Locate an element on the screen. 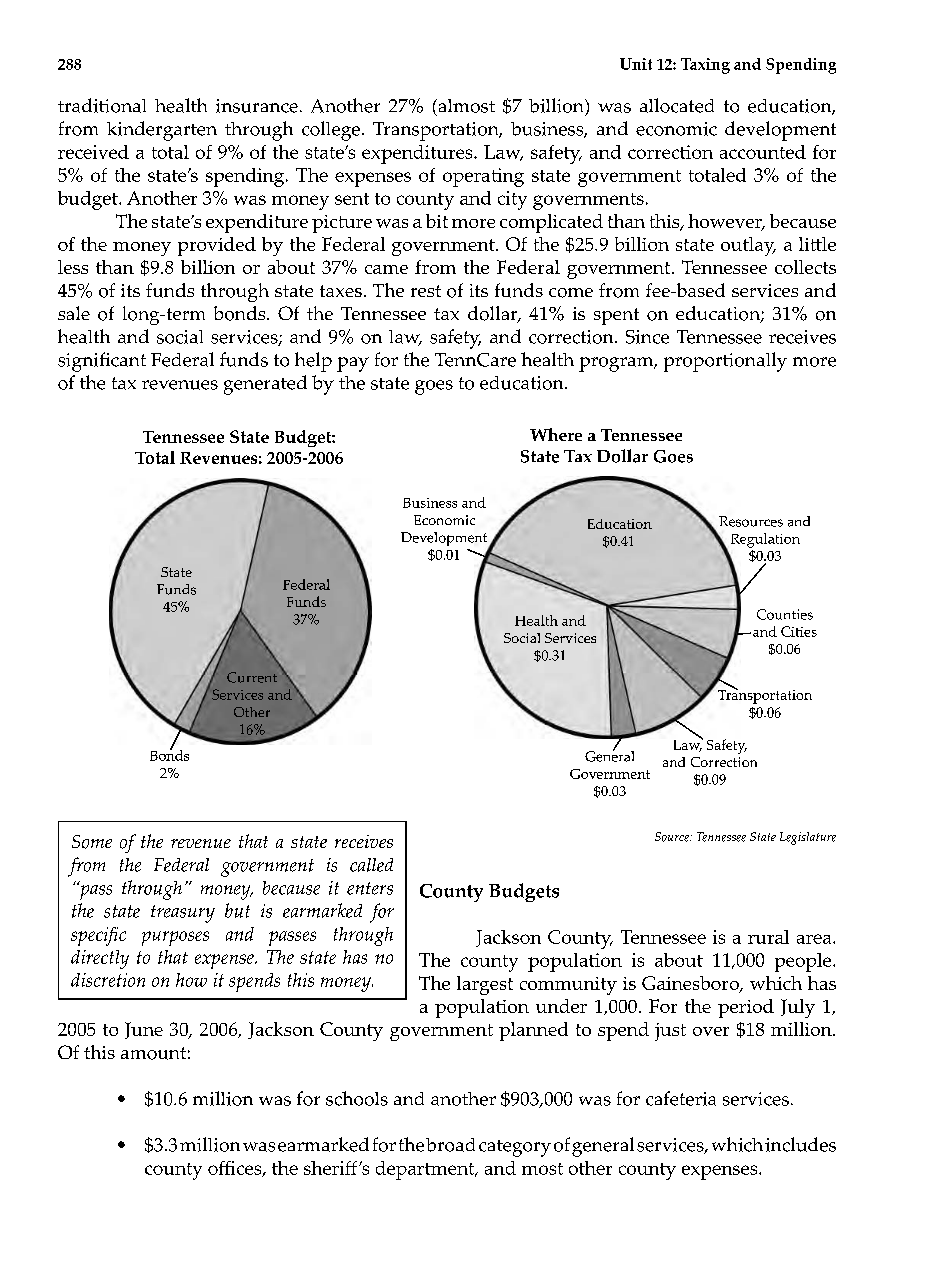  operating is located at coordinates (483, 177).
